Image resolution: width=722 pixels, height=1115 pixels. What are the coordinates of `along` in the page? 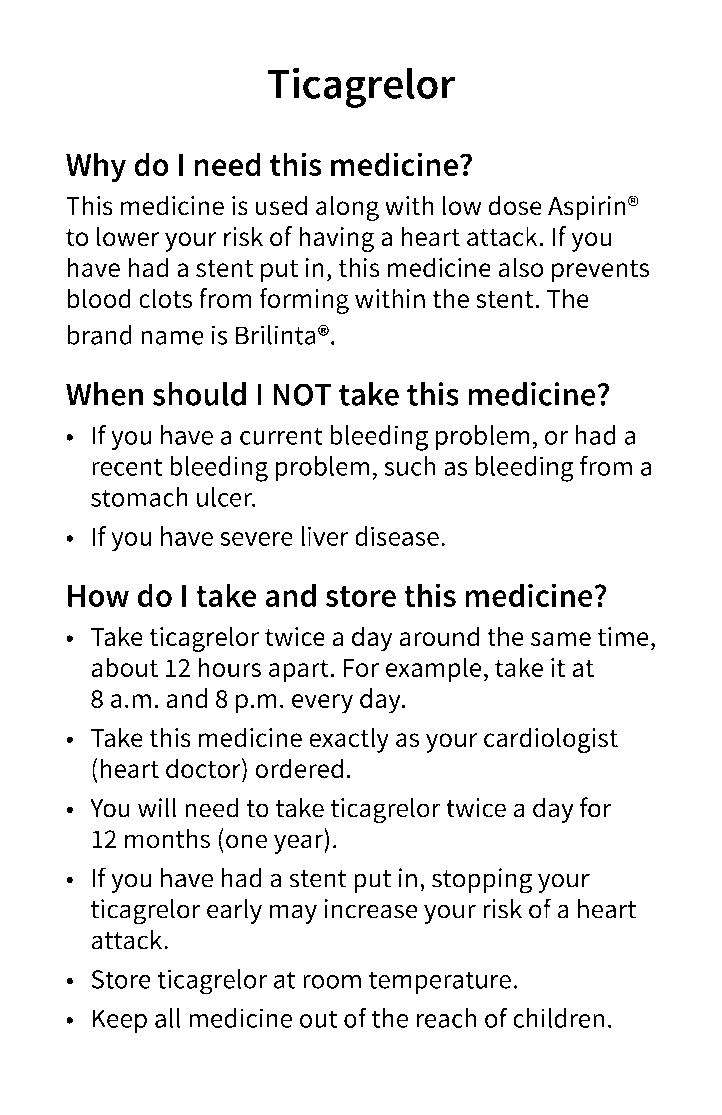 It's located at (347, 208).
